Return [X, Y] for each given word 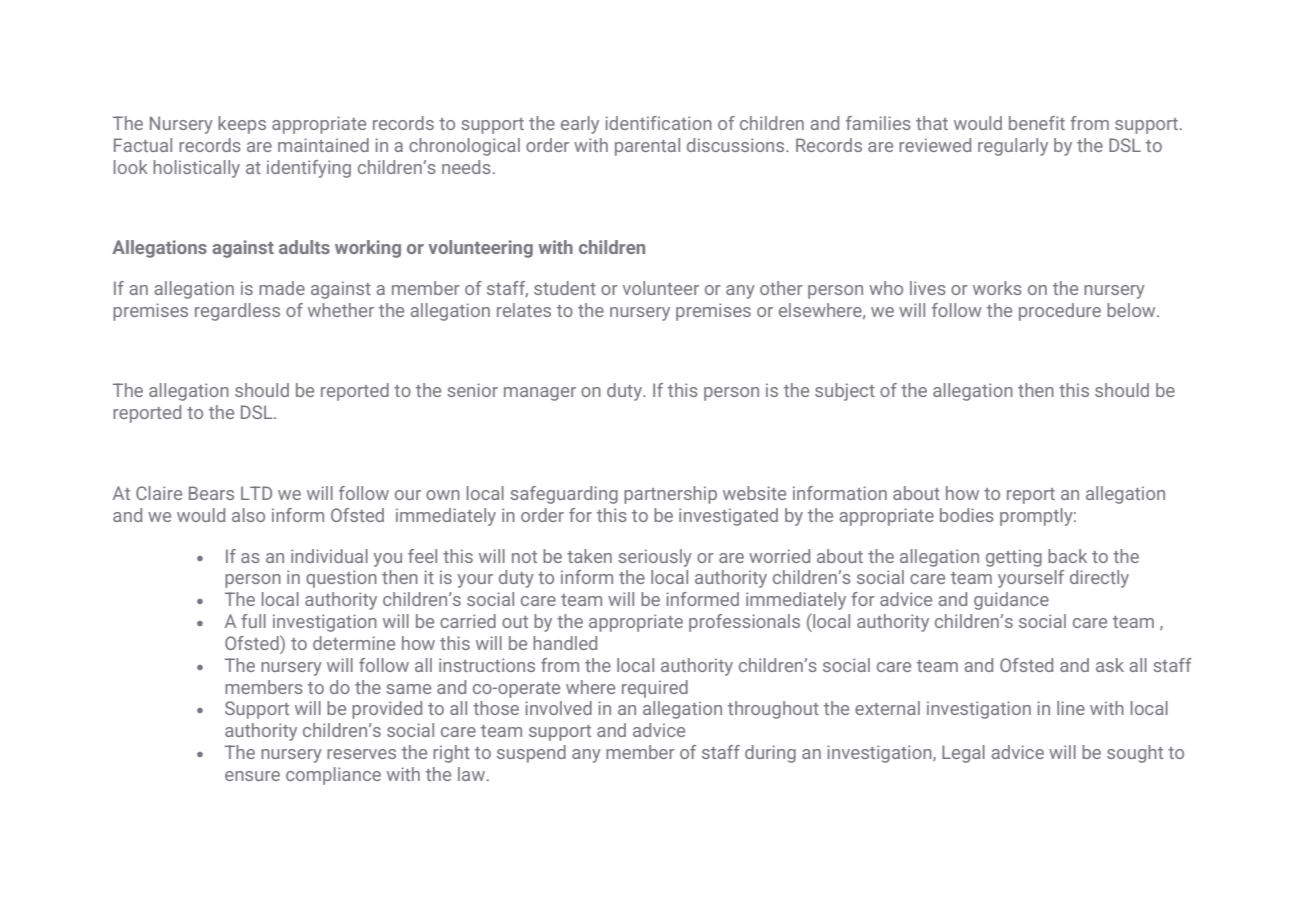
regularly [1013, 147]
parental [647, 147]
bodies [967, 515]
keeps [242, 125]
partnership [670, 495]
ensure [252, 776]
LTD [256, 493]
